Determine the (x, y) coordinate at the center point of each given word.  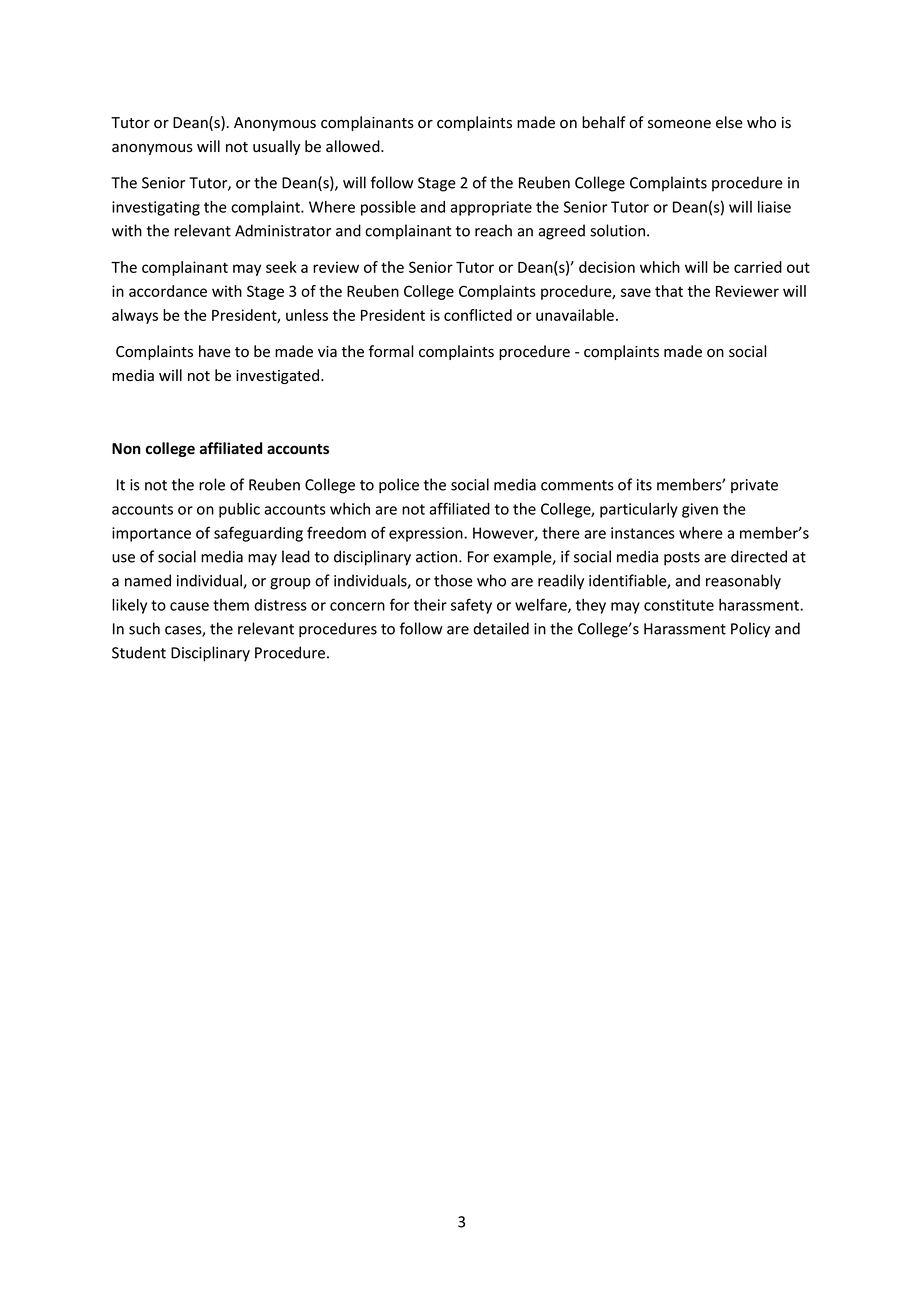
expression (427, 534)
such (144, 628)
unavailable (575, 315)
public (239, 510)
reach (493, 230)
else (729, 122)
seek (281, 267)
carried (758, 267)
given (700, 510)
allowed (354, 146)
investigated (279, 376)
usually (276, 147)
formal (391, 351)
